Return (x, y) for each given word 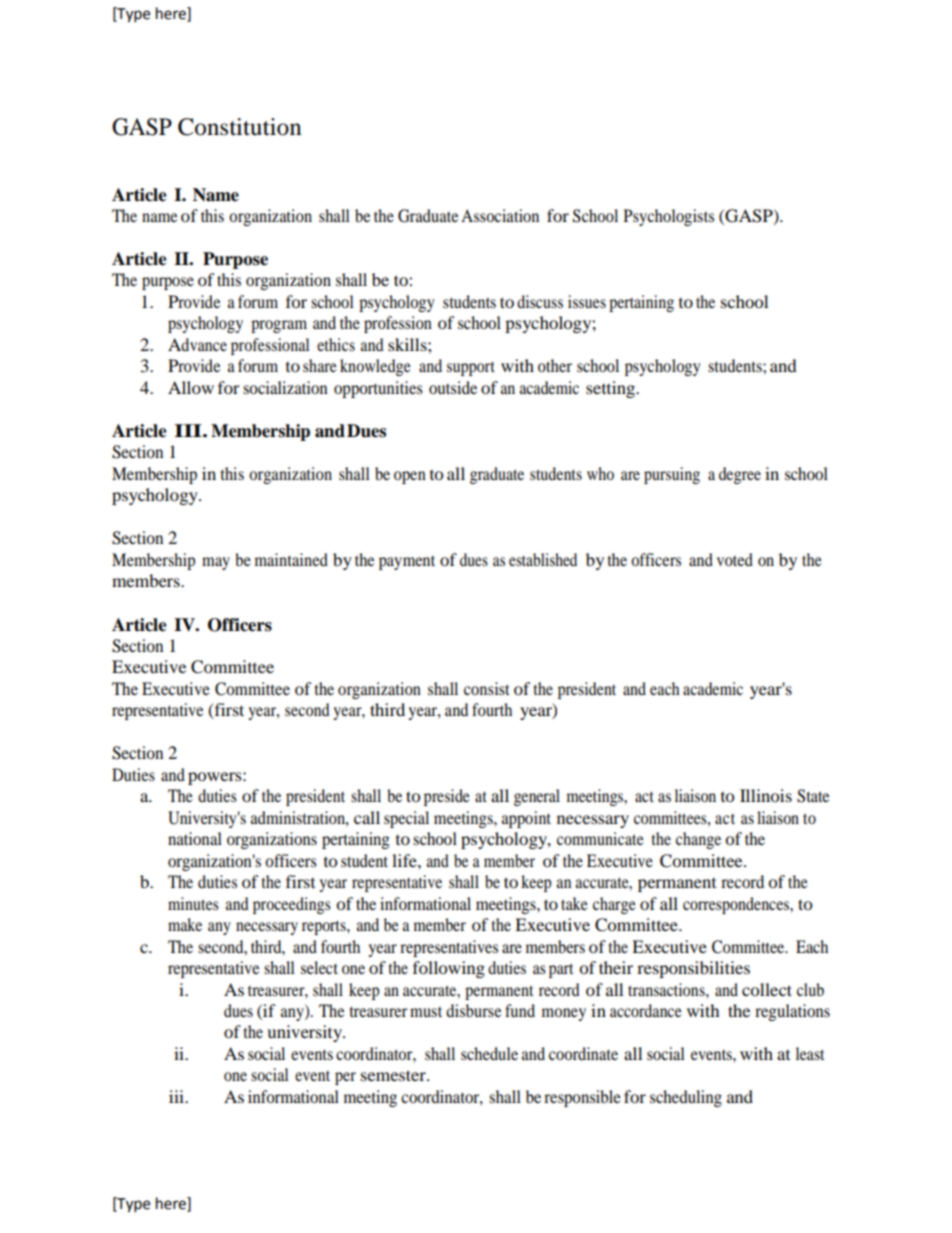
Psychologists (669, 217)
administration (299, 817)
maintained (291, 559)
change (698, 840)
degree (740, 475)
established (543, 559)
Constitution (240, 127)
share (320, 365)
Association (500, 215)
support (471, 368)
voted (735, 559)
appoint (526, 819)
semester (394, 1075)
